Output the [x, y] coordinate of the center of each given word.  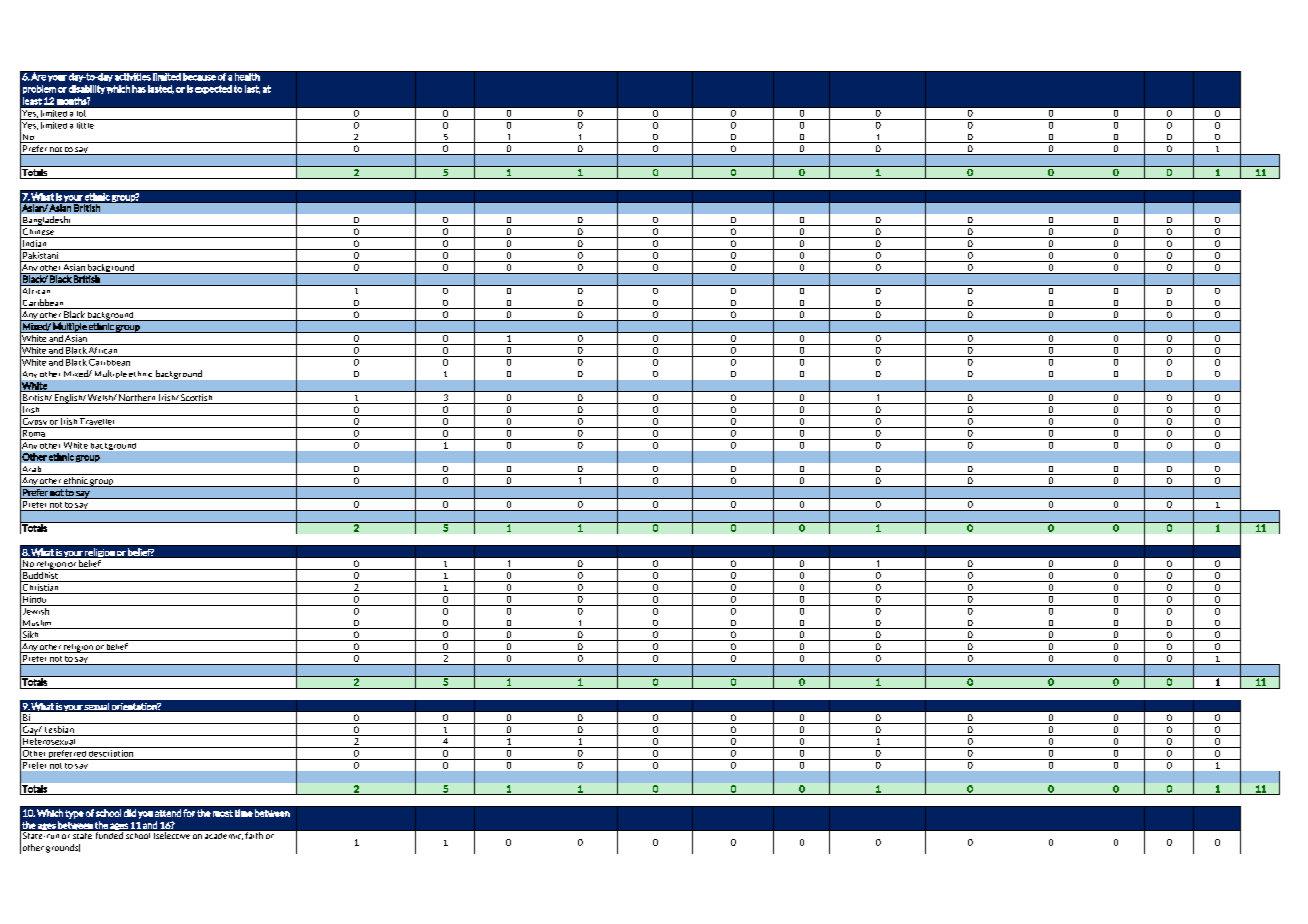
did [130, 813]
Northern [138, 399]
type [74, 814]
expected [213, 89]
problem [39, 89]
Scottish [197, 399]
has [139, 89]
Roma [34, 432]
